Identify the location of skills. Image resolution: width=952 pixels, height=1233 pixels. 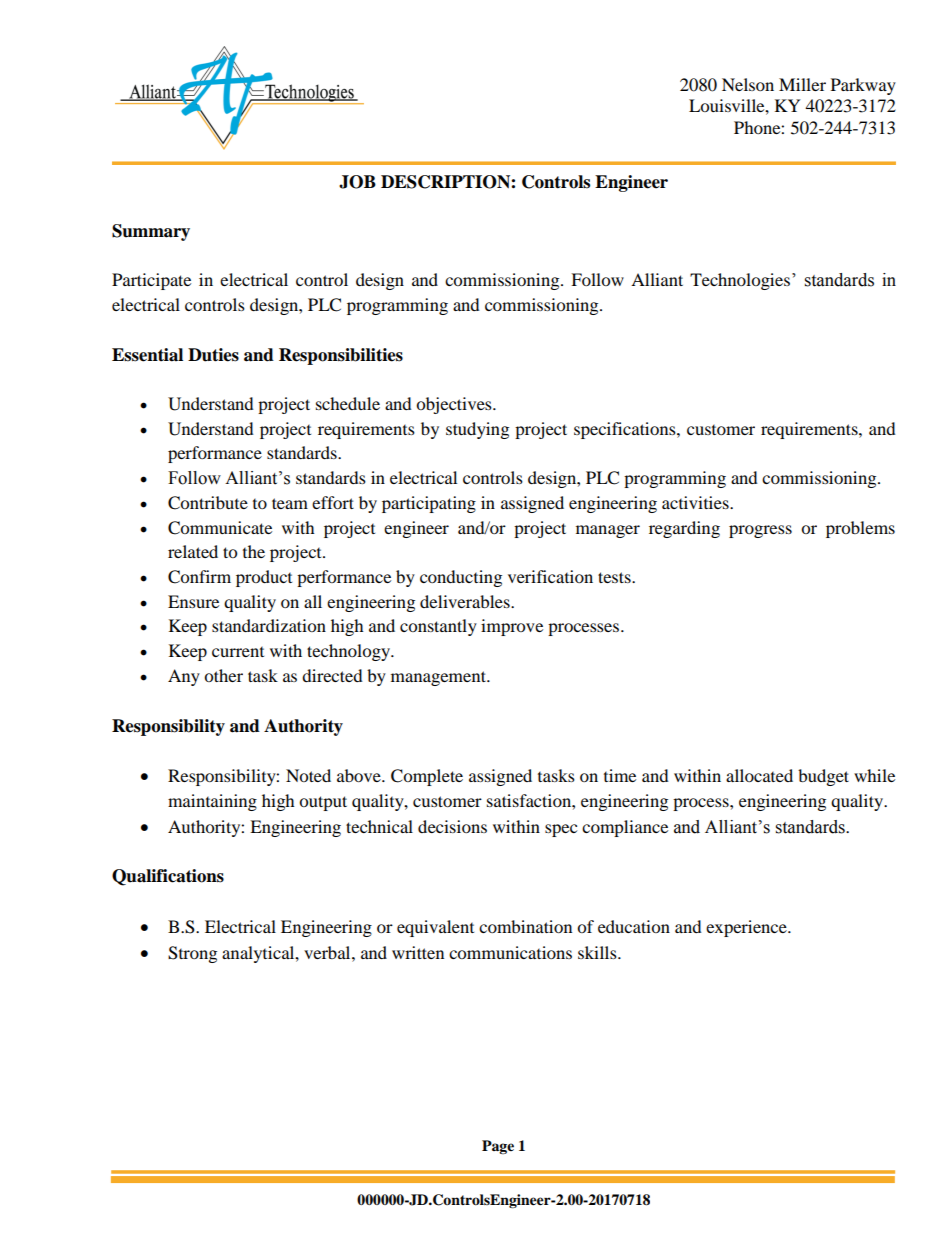
(598, 952).
